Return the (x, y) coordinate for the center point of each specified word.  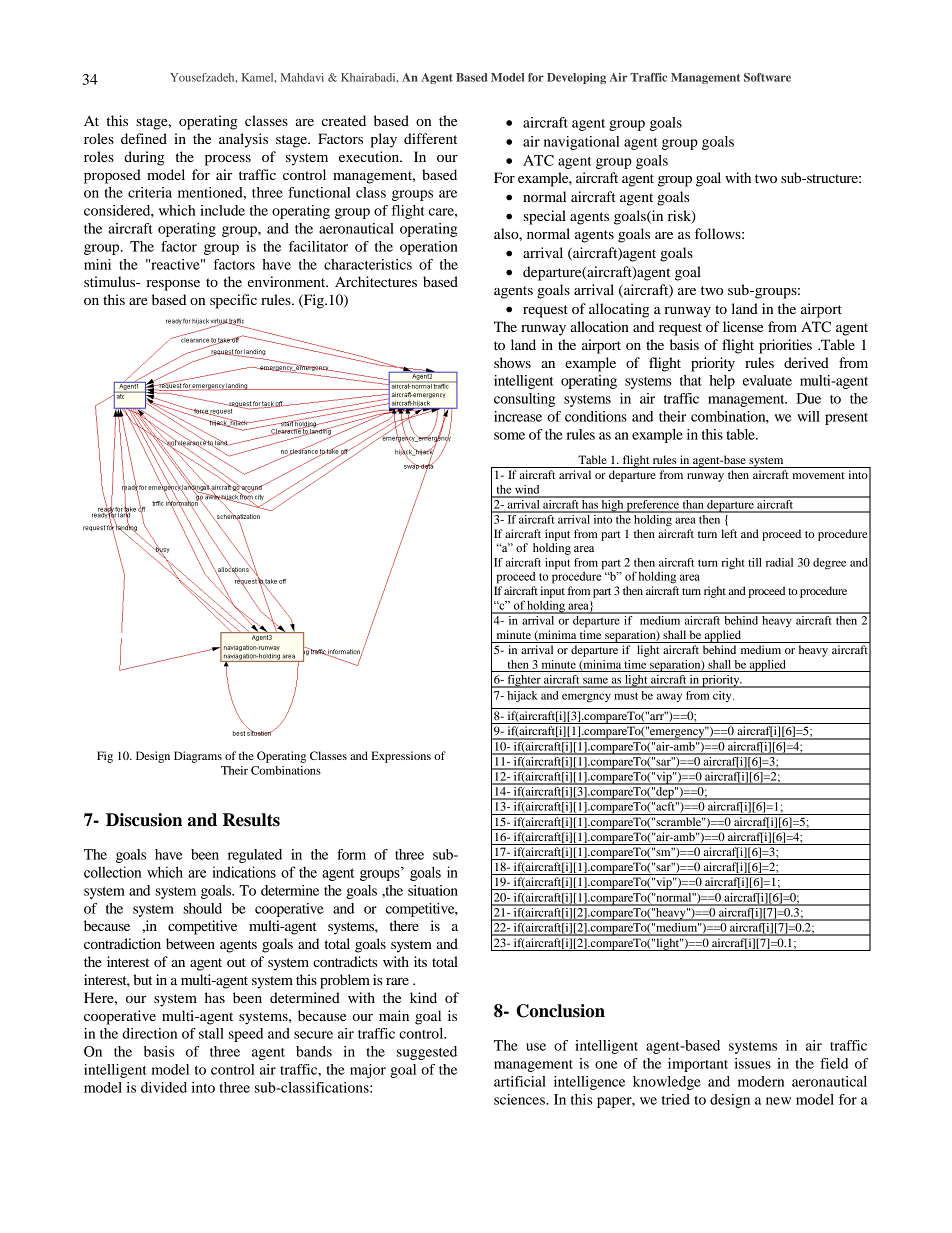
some (509, 436)
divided (164, 1087)
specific (233, 301)
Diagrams (198, 757)
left (729, 533)
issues (752, 1063)
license (743, 326)
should (202, 908)
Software (767, 77)
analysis (243, 140)
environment (288, 281)
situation (433, 890)
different (430, 138)
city (723, 696)
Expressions (401, 757)
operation (429, 248)
